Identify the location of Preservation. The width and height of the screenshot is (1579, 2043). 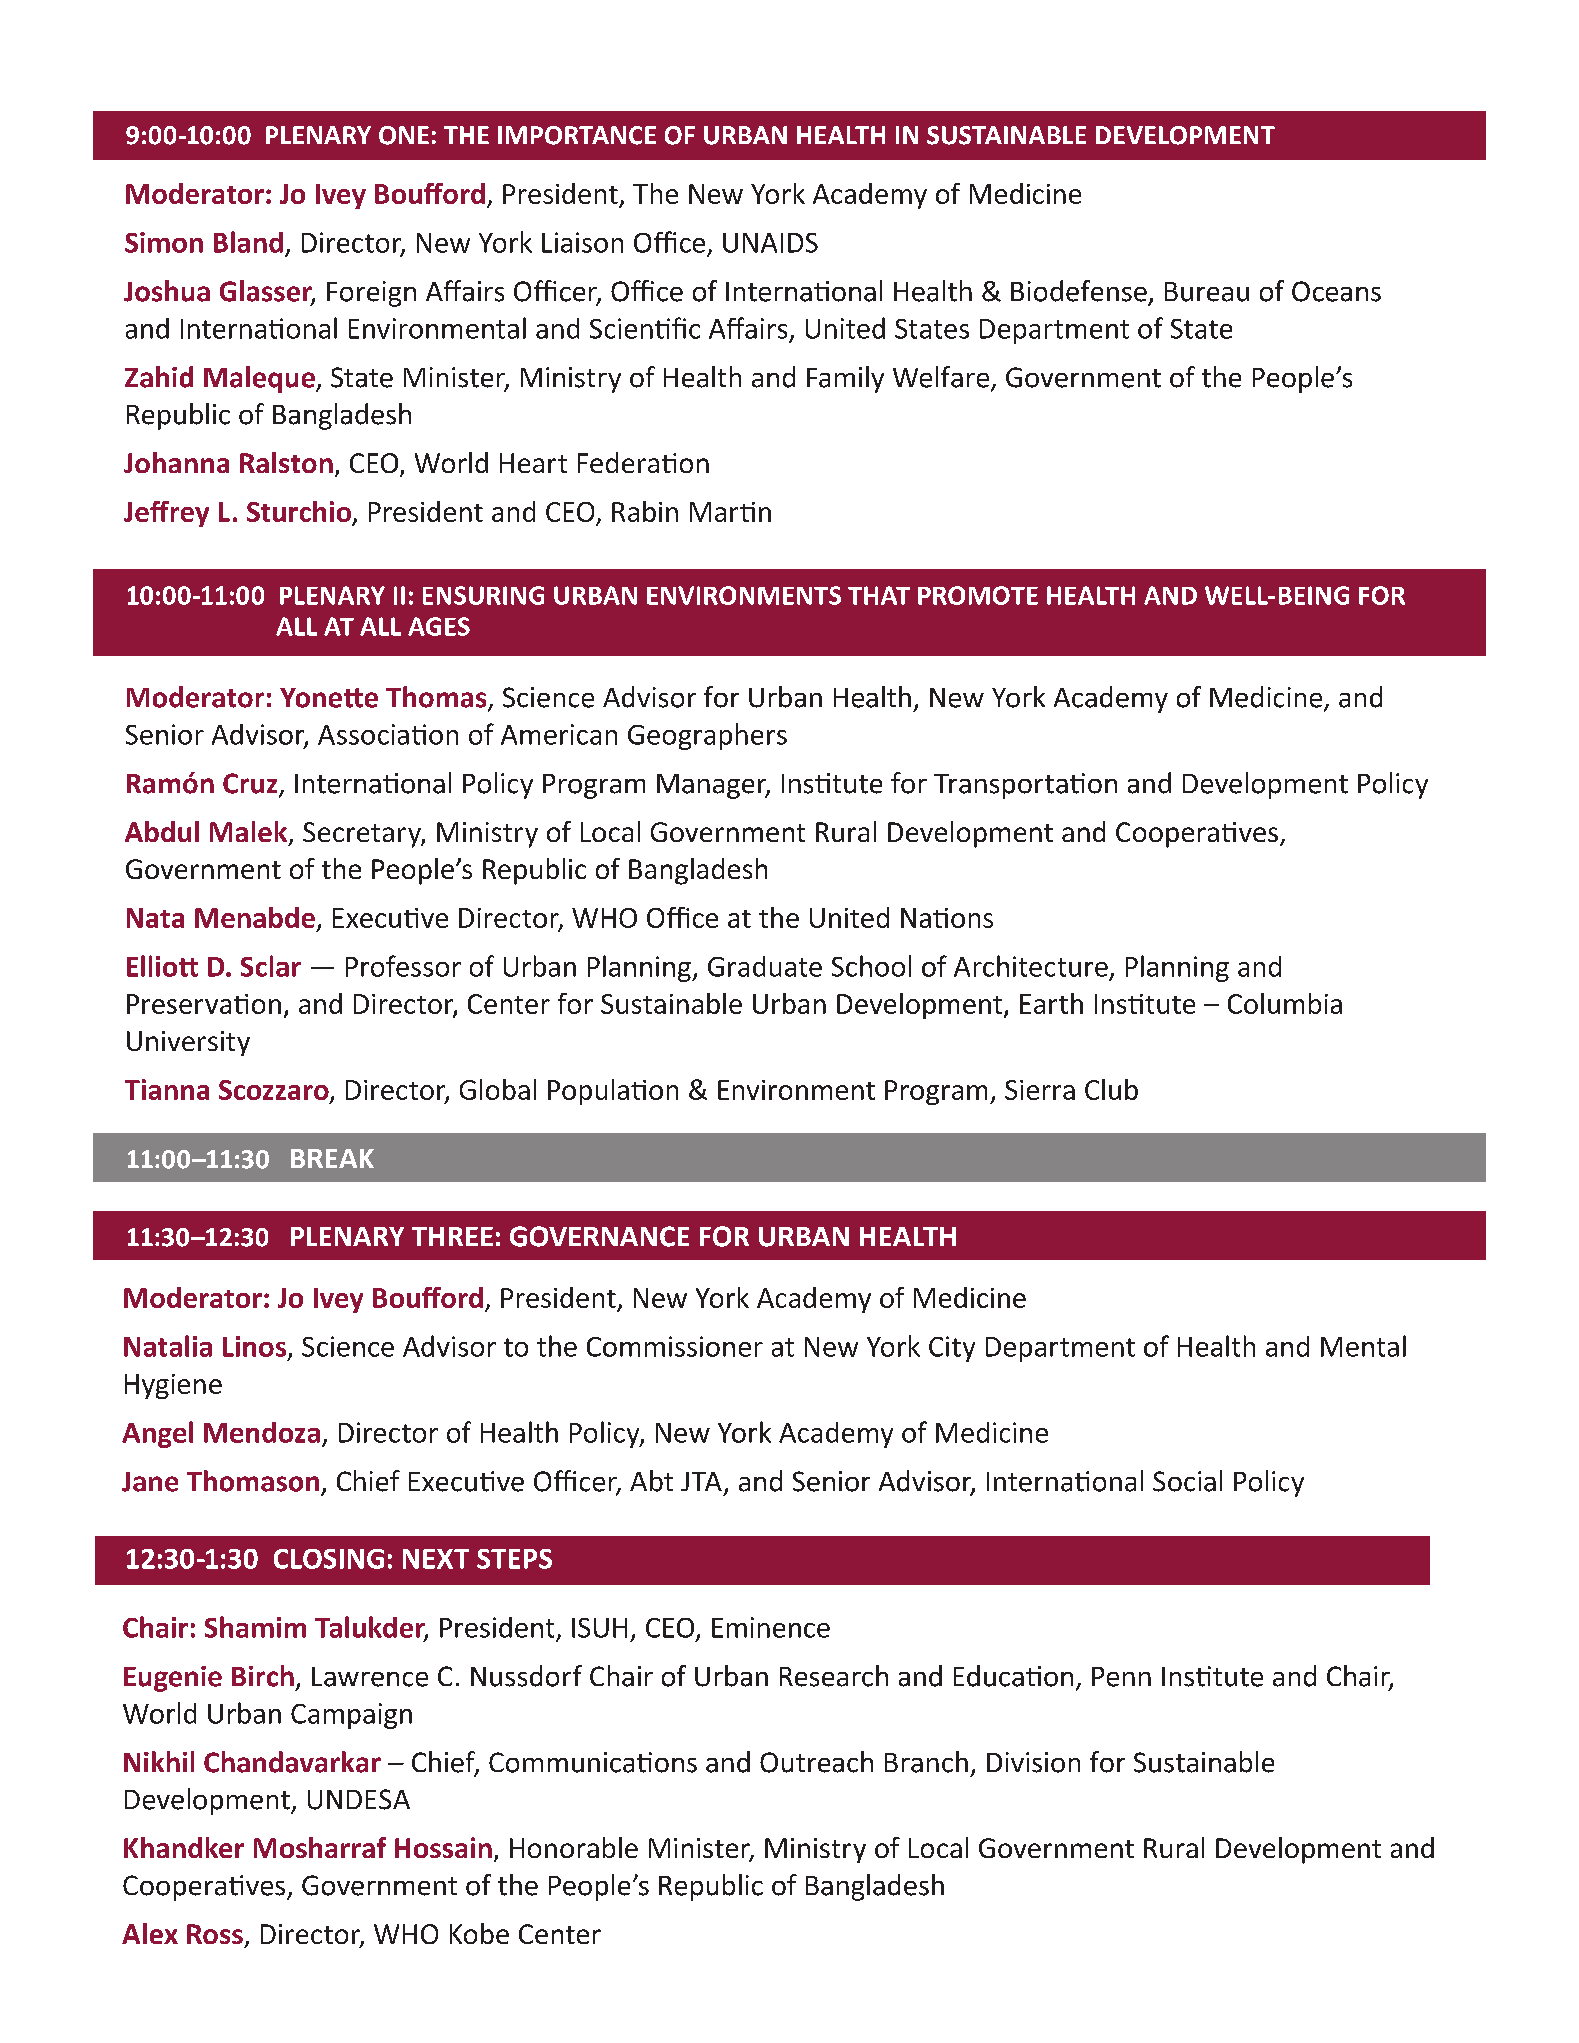
(204, 1004).
